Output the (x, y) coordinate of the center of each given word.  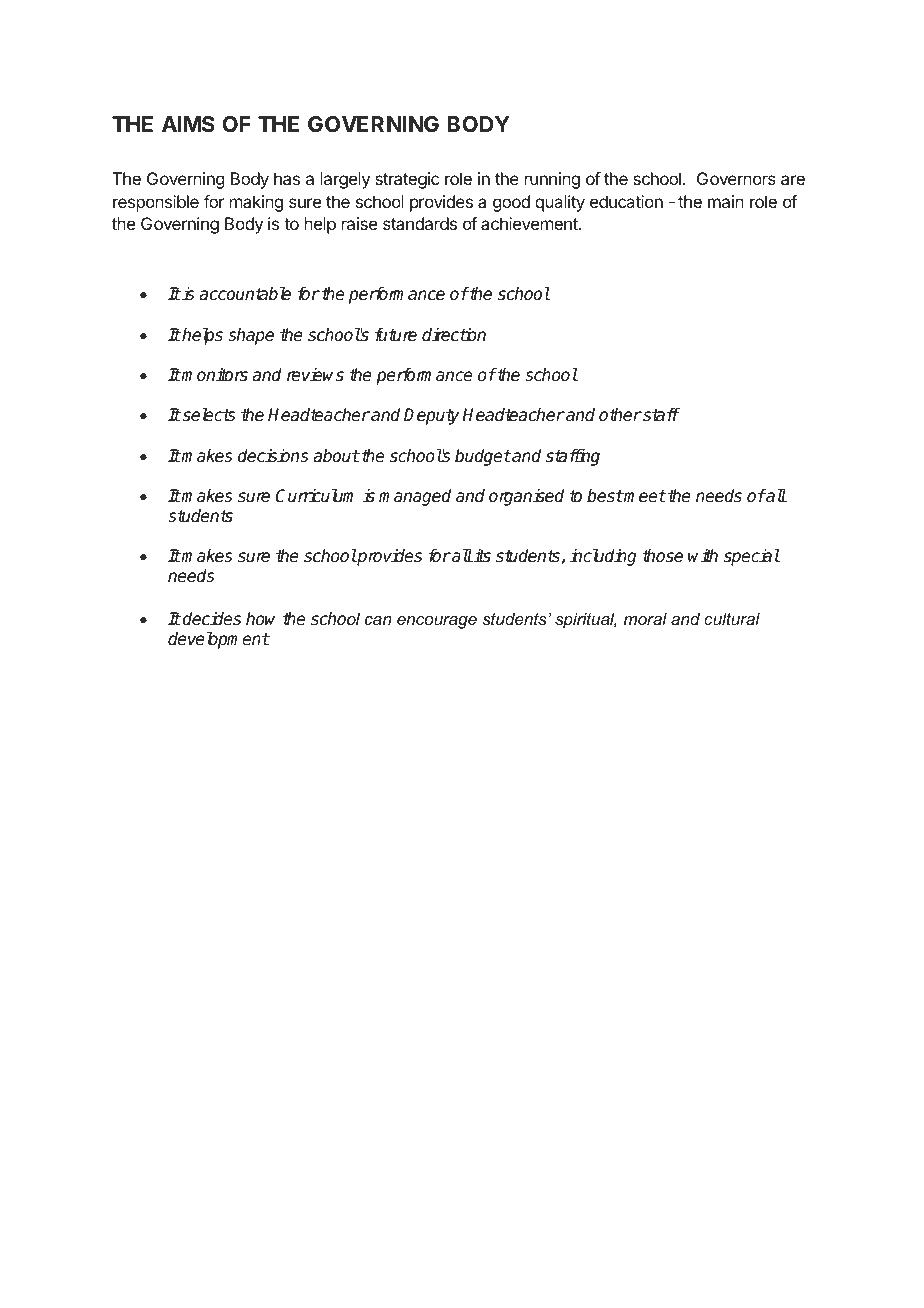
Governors (736, 178)
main (726, 201)
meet (644, 496)
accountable (245, 294)
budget (483, 457)
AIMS (188, 124)
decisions (273, 456)
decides (211, 619)
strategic (407, 180)
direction (454, 335)
